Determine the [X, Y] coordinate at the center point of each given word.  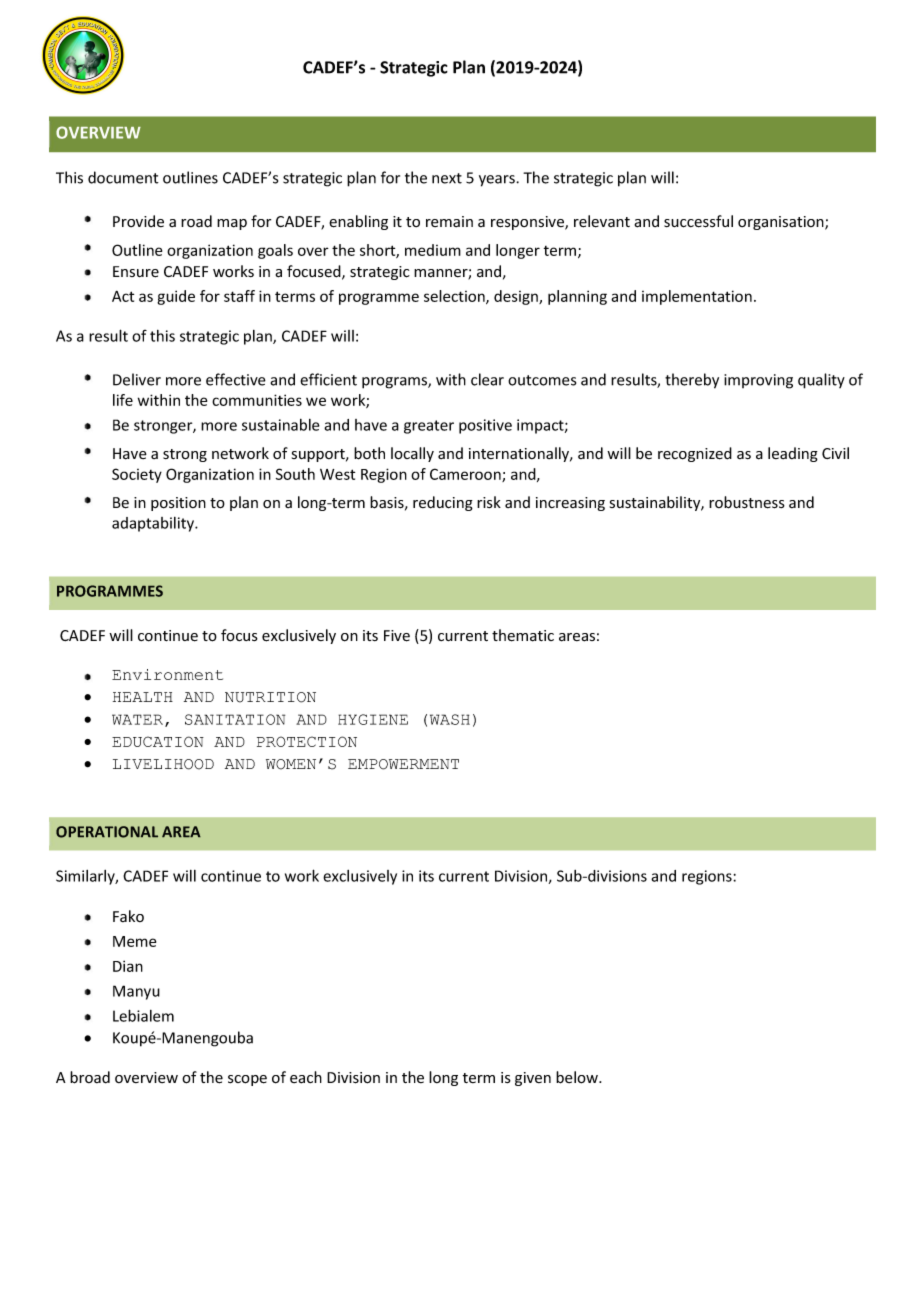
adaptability [154, 524]
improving [758, 381]
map [232, 224]
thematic [523, 635]
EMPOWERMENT [403, 764]
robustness [747, 502]
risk [489, 502]
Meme [134, 941]
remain [449, 221]
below [578, 1077]
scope [247, 1080]
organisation [782, 223]
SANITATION [235, 719]
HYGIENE [373, 719]
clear [487, 379]
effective [236, 379]
